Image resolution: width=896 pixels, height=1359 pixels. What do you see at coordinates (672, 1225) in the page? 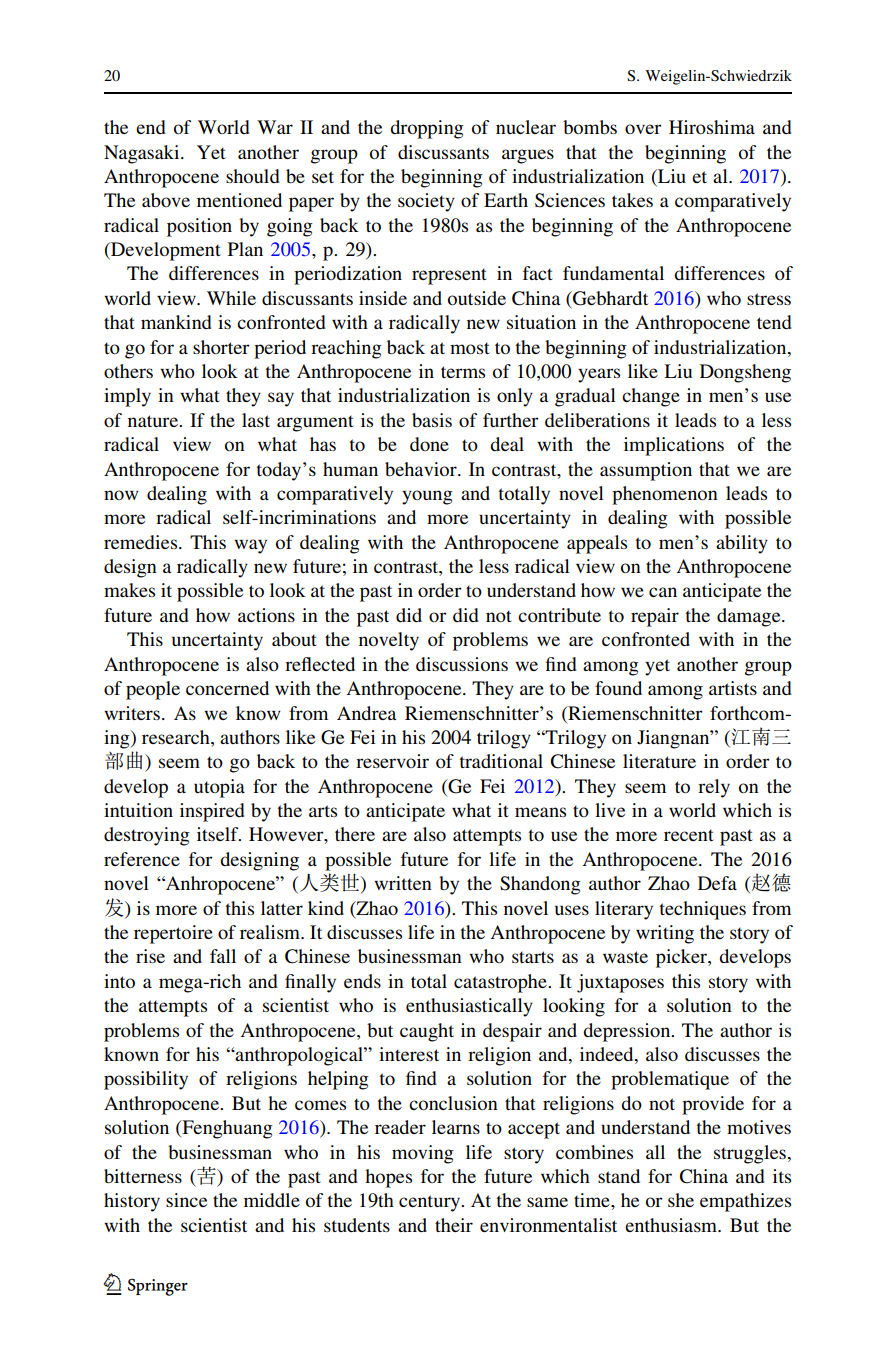
I see `enthusiasm` at bounding box center [672, 1225].
